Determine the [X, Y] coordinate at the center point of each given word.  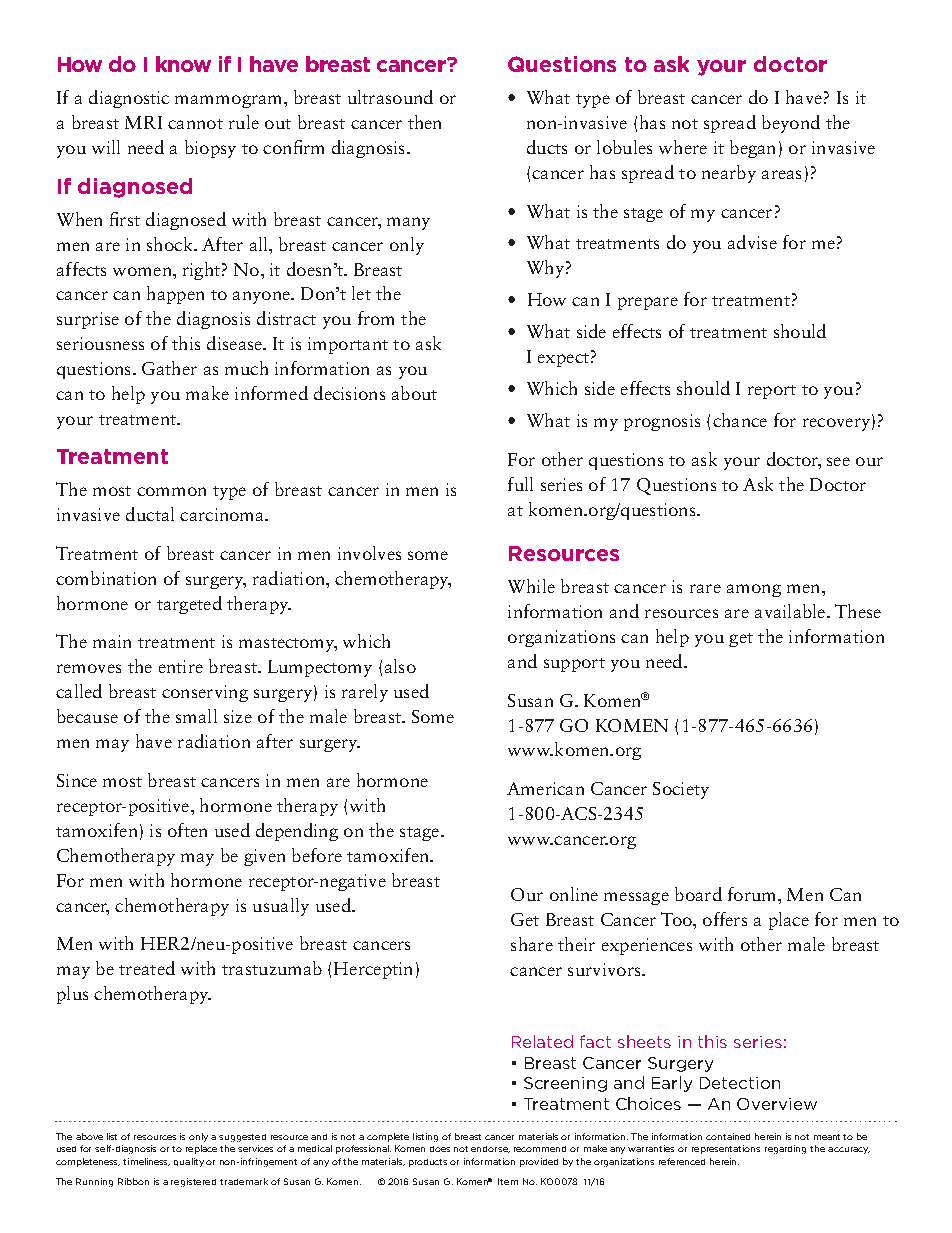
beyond [791, 124]
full [520, 484]
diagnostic [129, 99]
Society [681, 790]
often [187, 830]
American [545, 788]
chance [740, 420]
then [424, 122]
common [171, 491]
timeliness [146, 1162]
